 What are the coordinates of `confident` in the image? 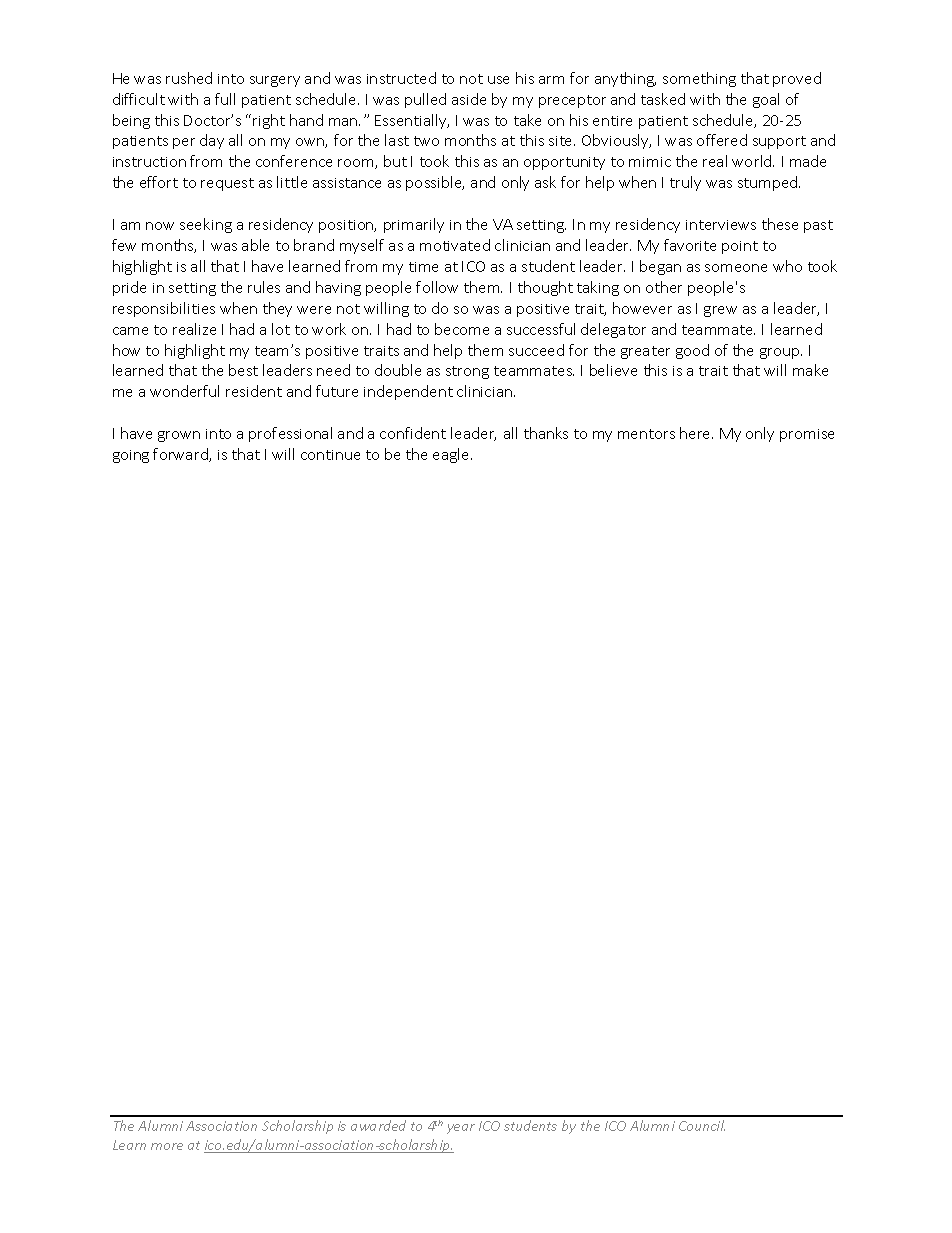 It's located at (413, 433).
